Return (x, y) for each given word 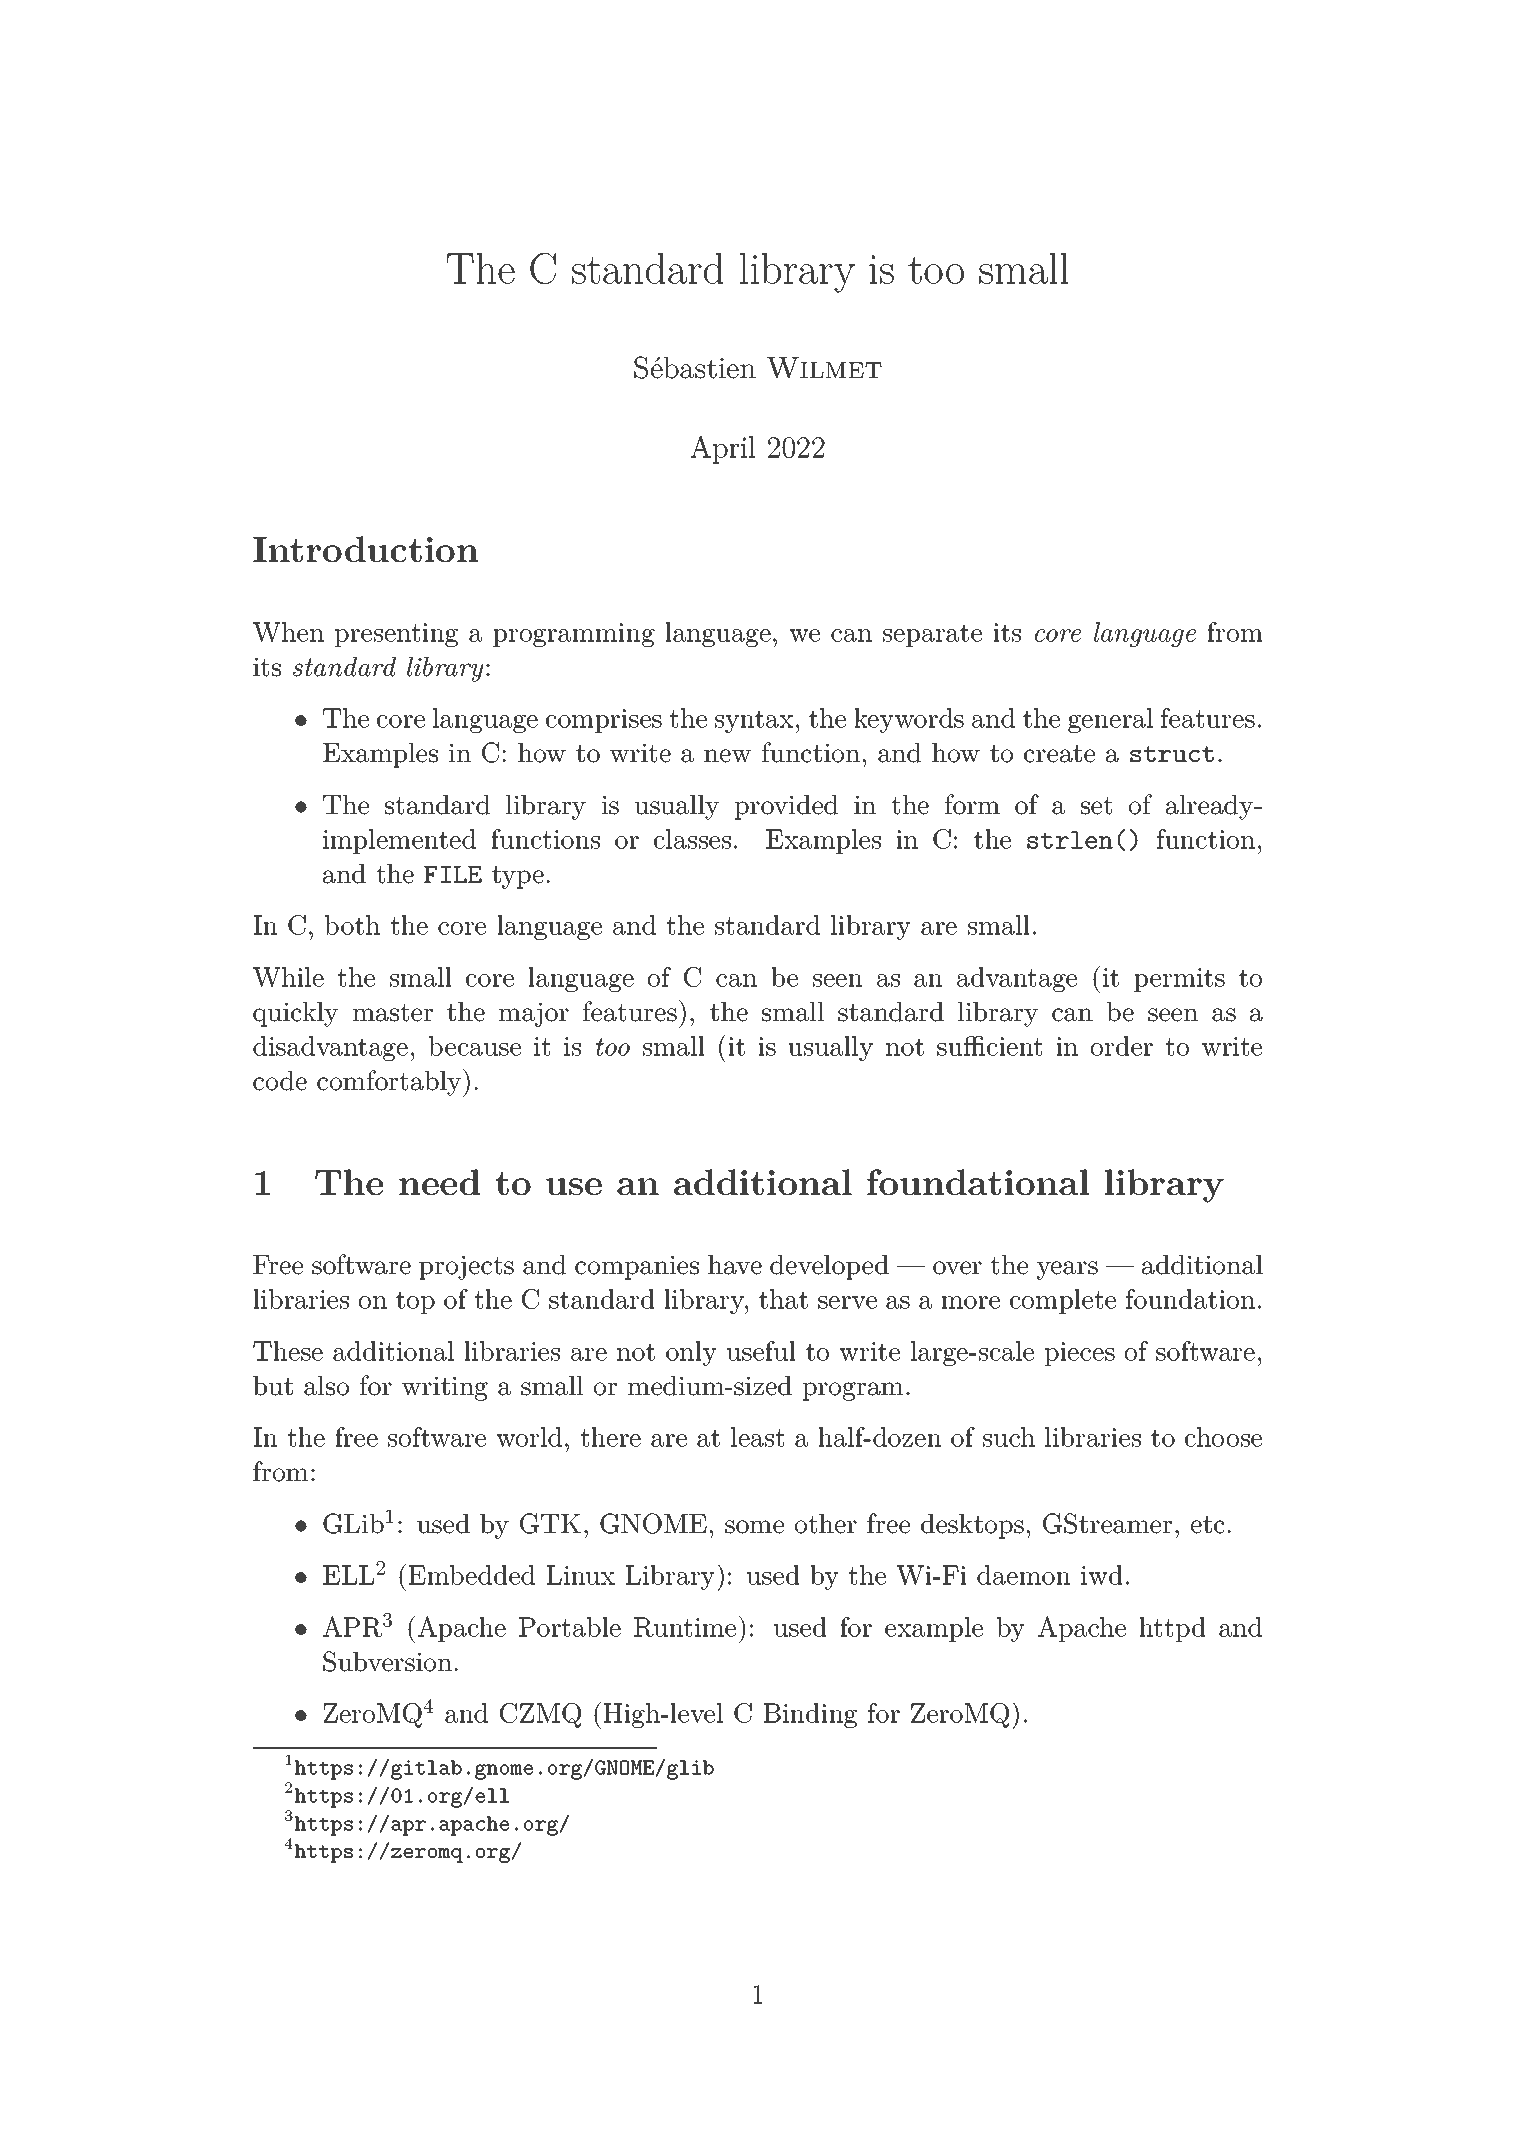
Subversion (387, 1661)
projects (466, 1267)
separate (932, 635)
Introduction (365, 549)
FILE (453, 874)
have (735, 1264)
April (723, 450)
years (1067, 1270)
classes (692, 839)
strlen (1070, 840)
